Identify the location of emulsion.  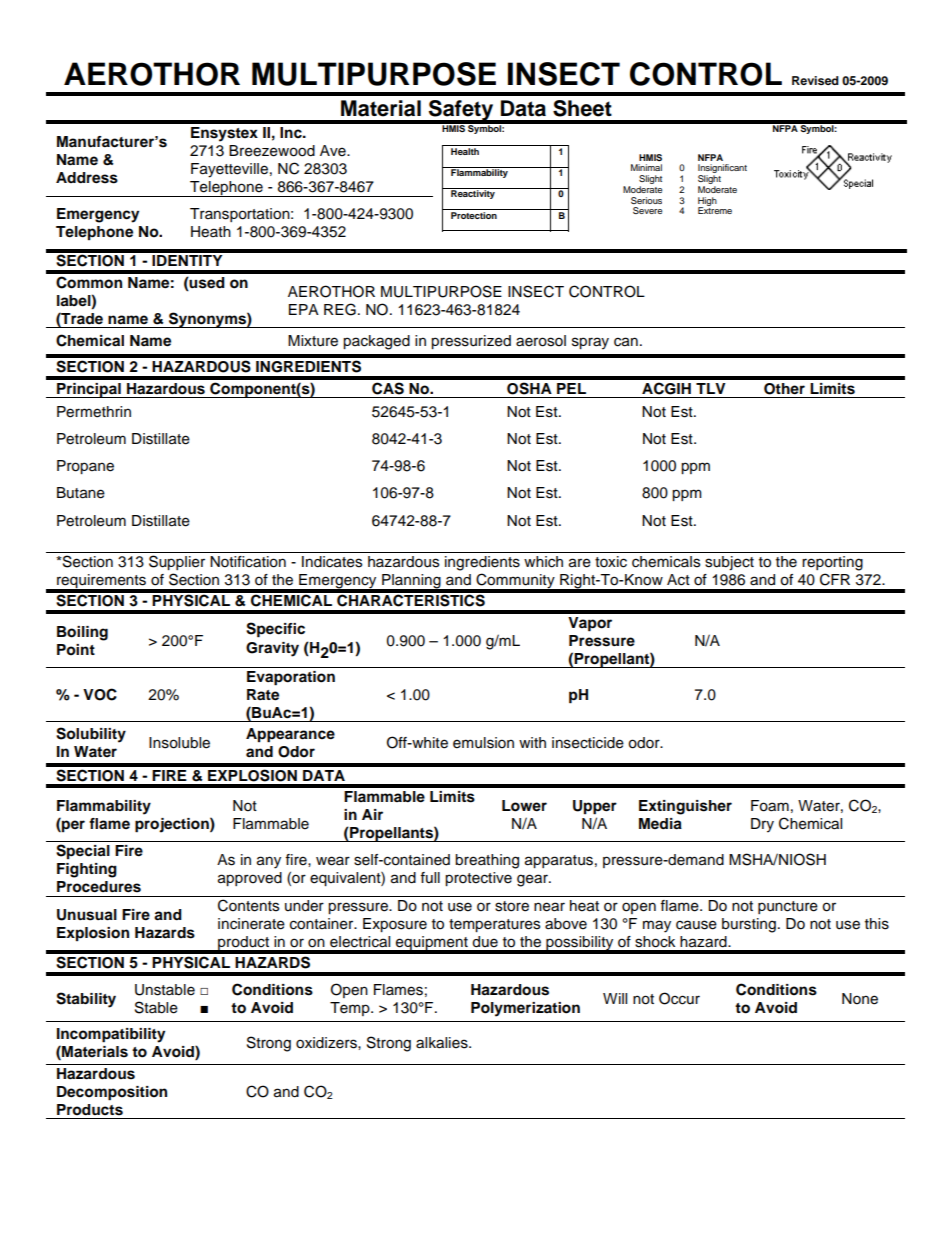
(483, 743).
